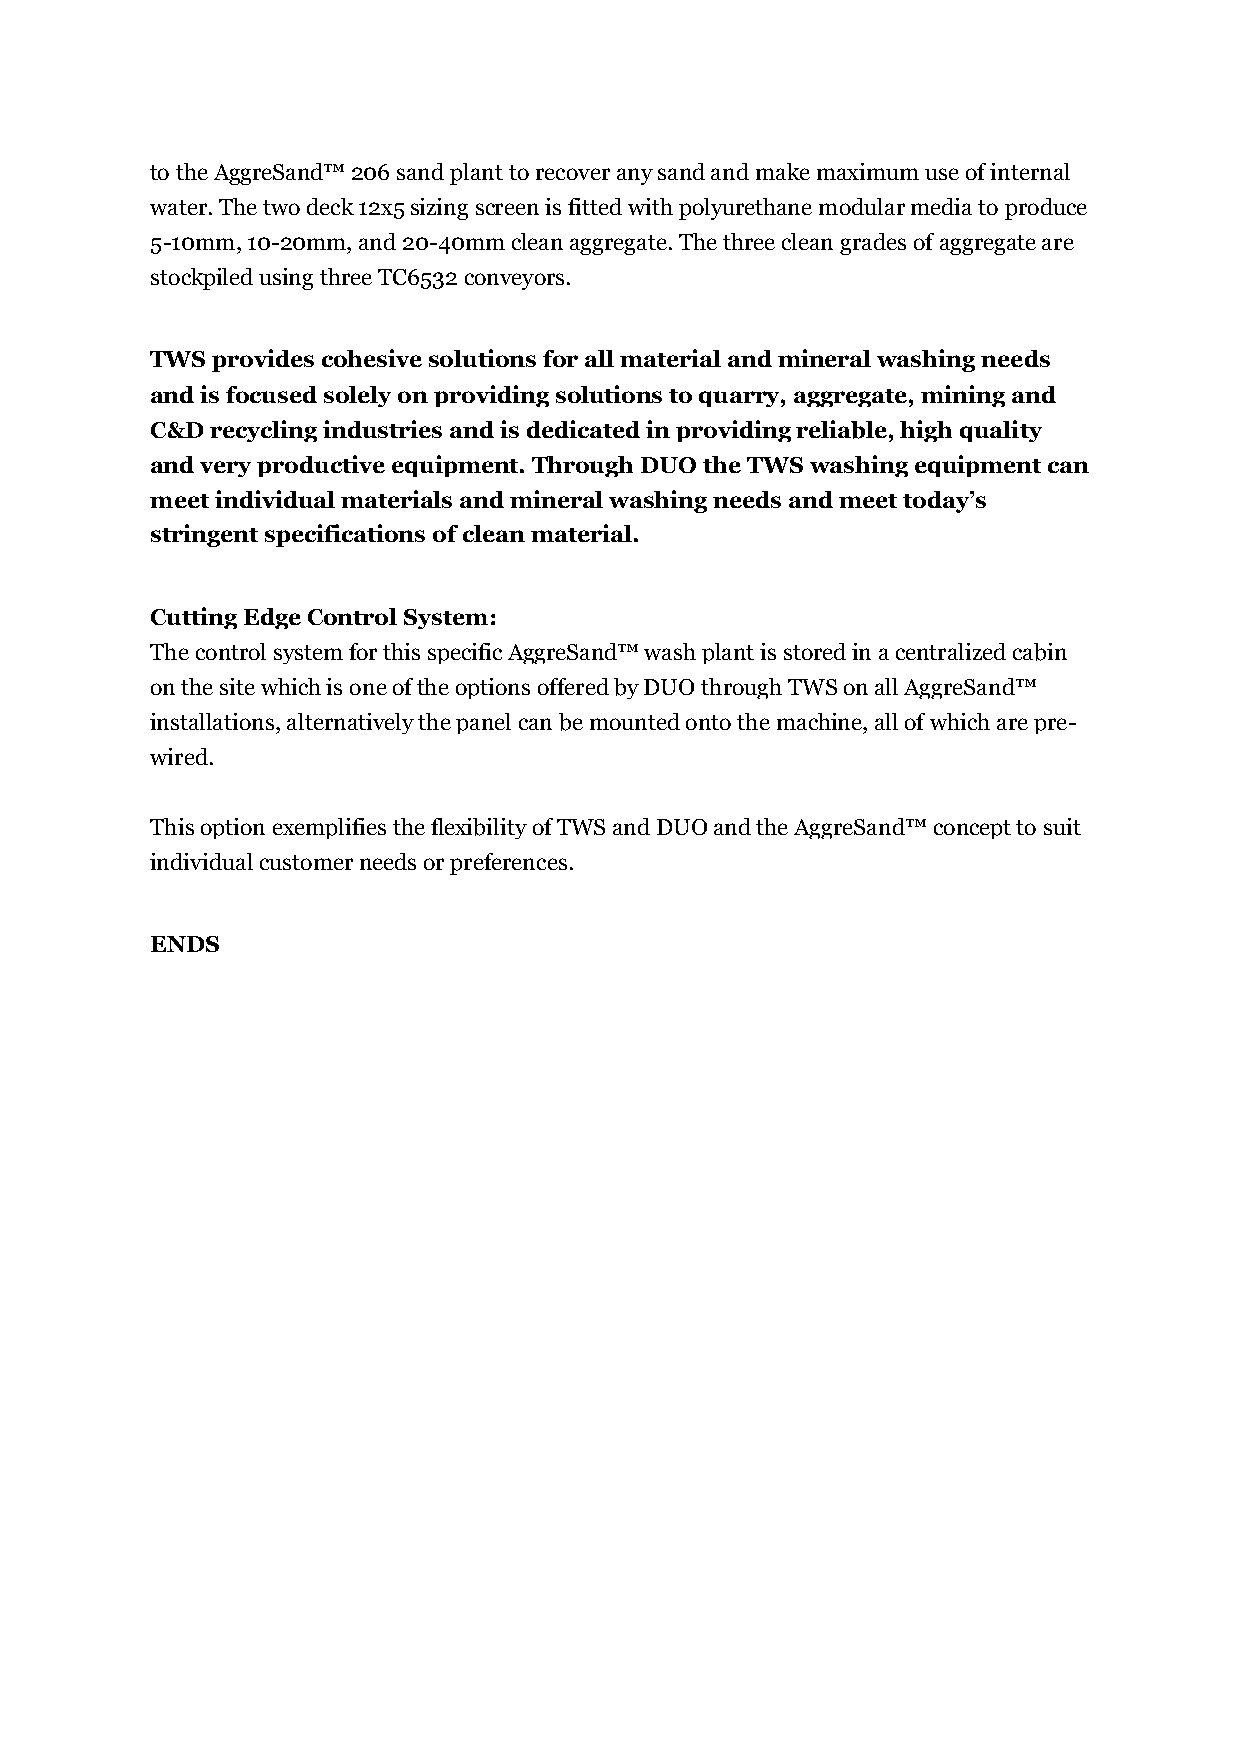 The width and height of the image is (1242, 1756). I want to click on fitted, so click(595, 206).
